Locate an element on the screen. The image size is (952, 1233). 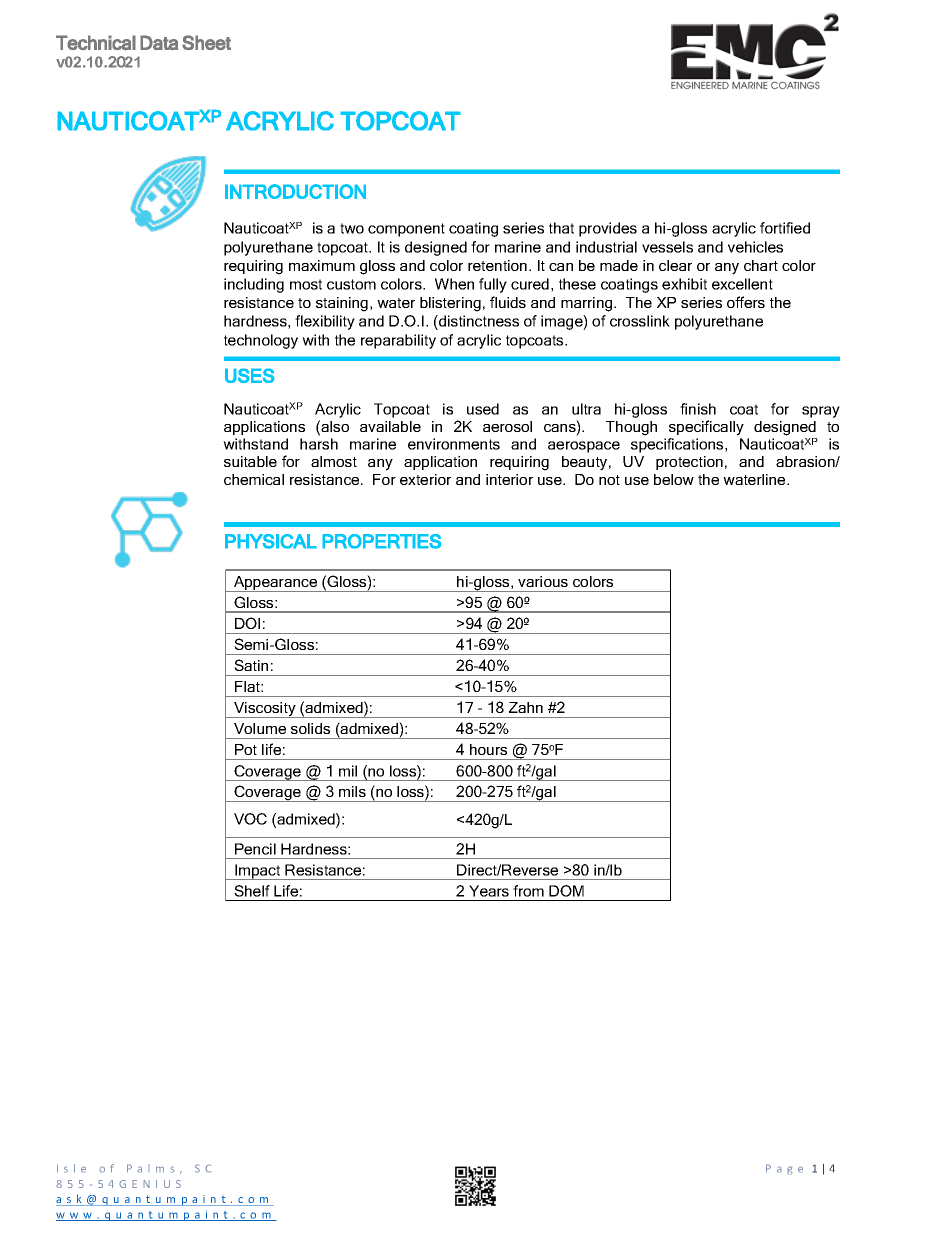
When is located at coordinates (454, 284).
